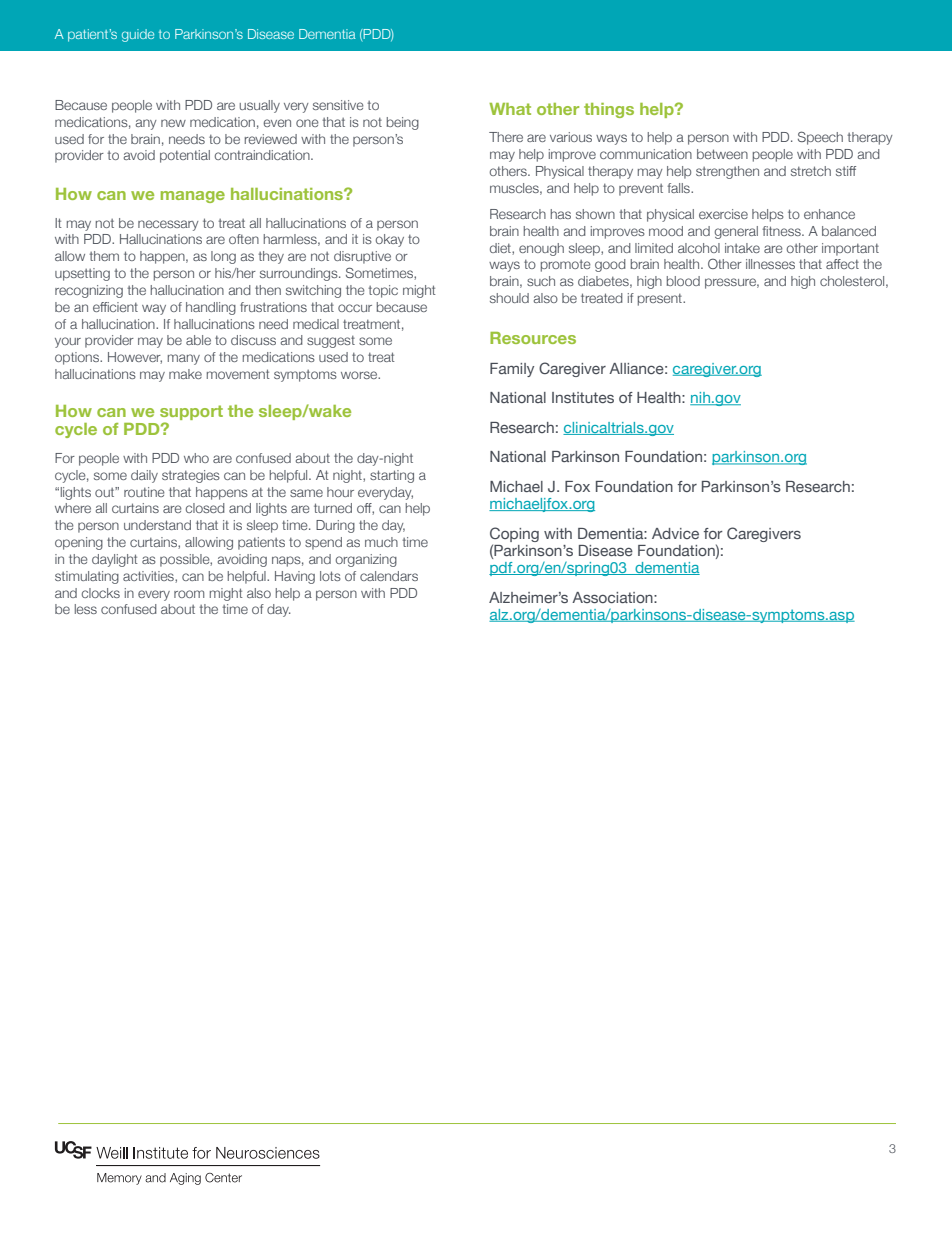 This screenshot has height=1233, width=952. What do you see at coordinates (510, 109) in the screenshot?
I see `What` at bounding box center [510, 109].
